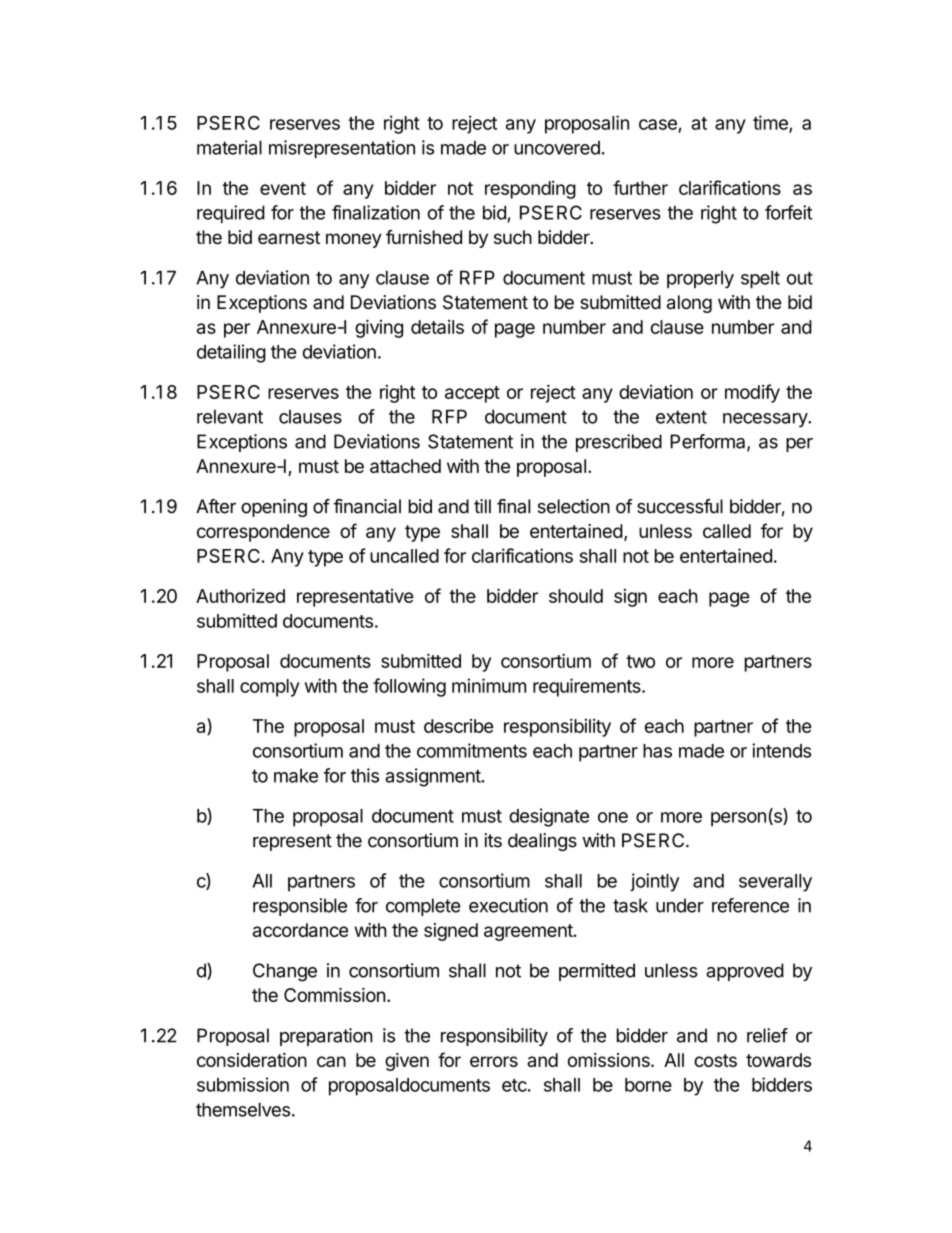 The height and width of the image is (1233, 952). I want to click on two, so click(640, 661).
